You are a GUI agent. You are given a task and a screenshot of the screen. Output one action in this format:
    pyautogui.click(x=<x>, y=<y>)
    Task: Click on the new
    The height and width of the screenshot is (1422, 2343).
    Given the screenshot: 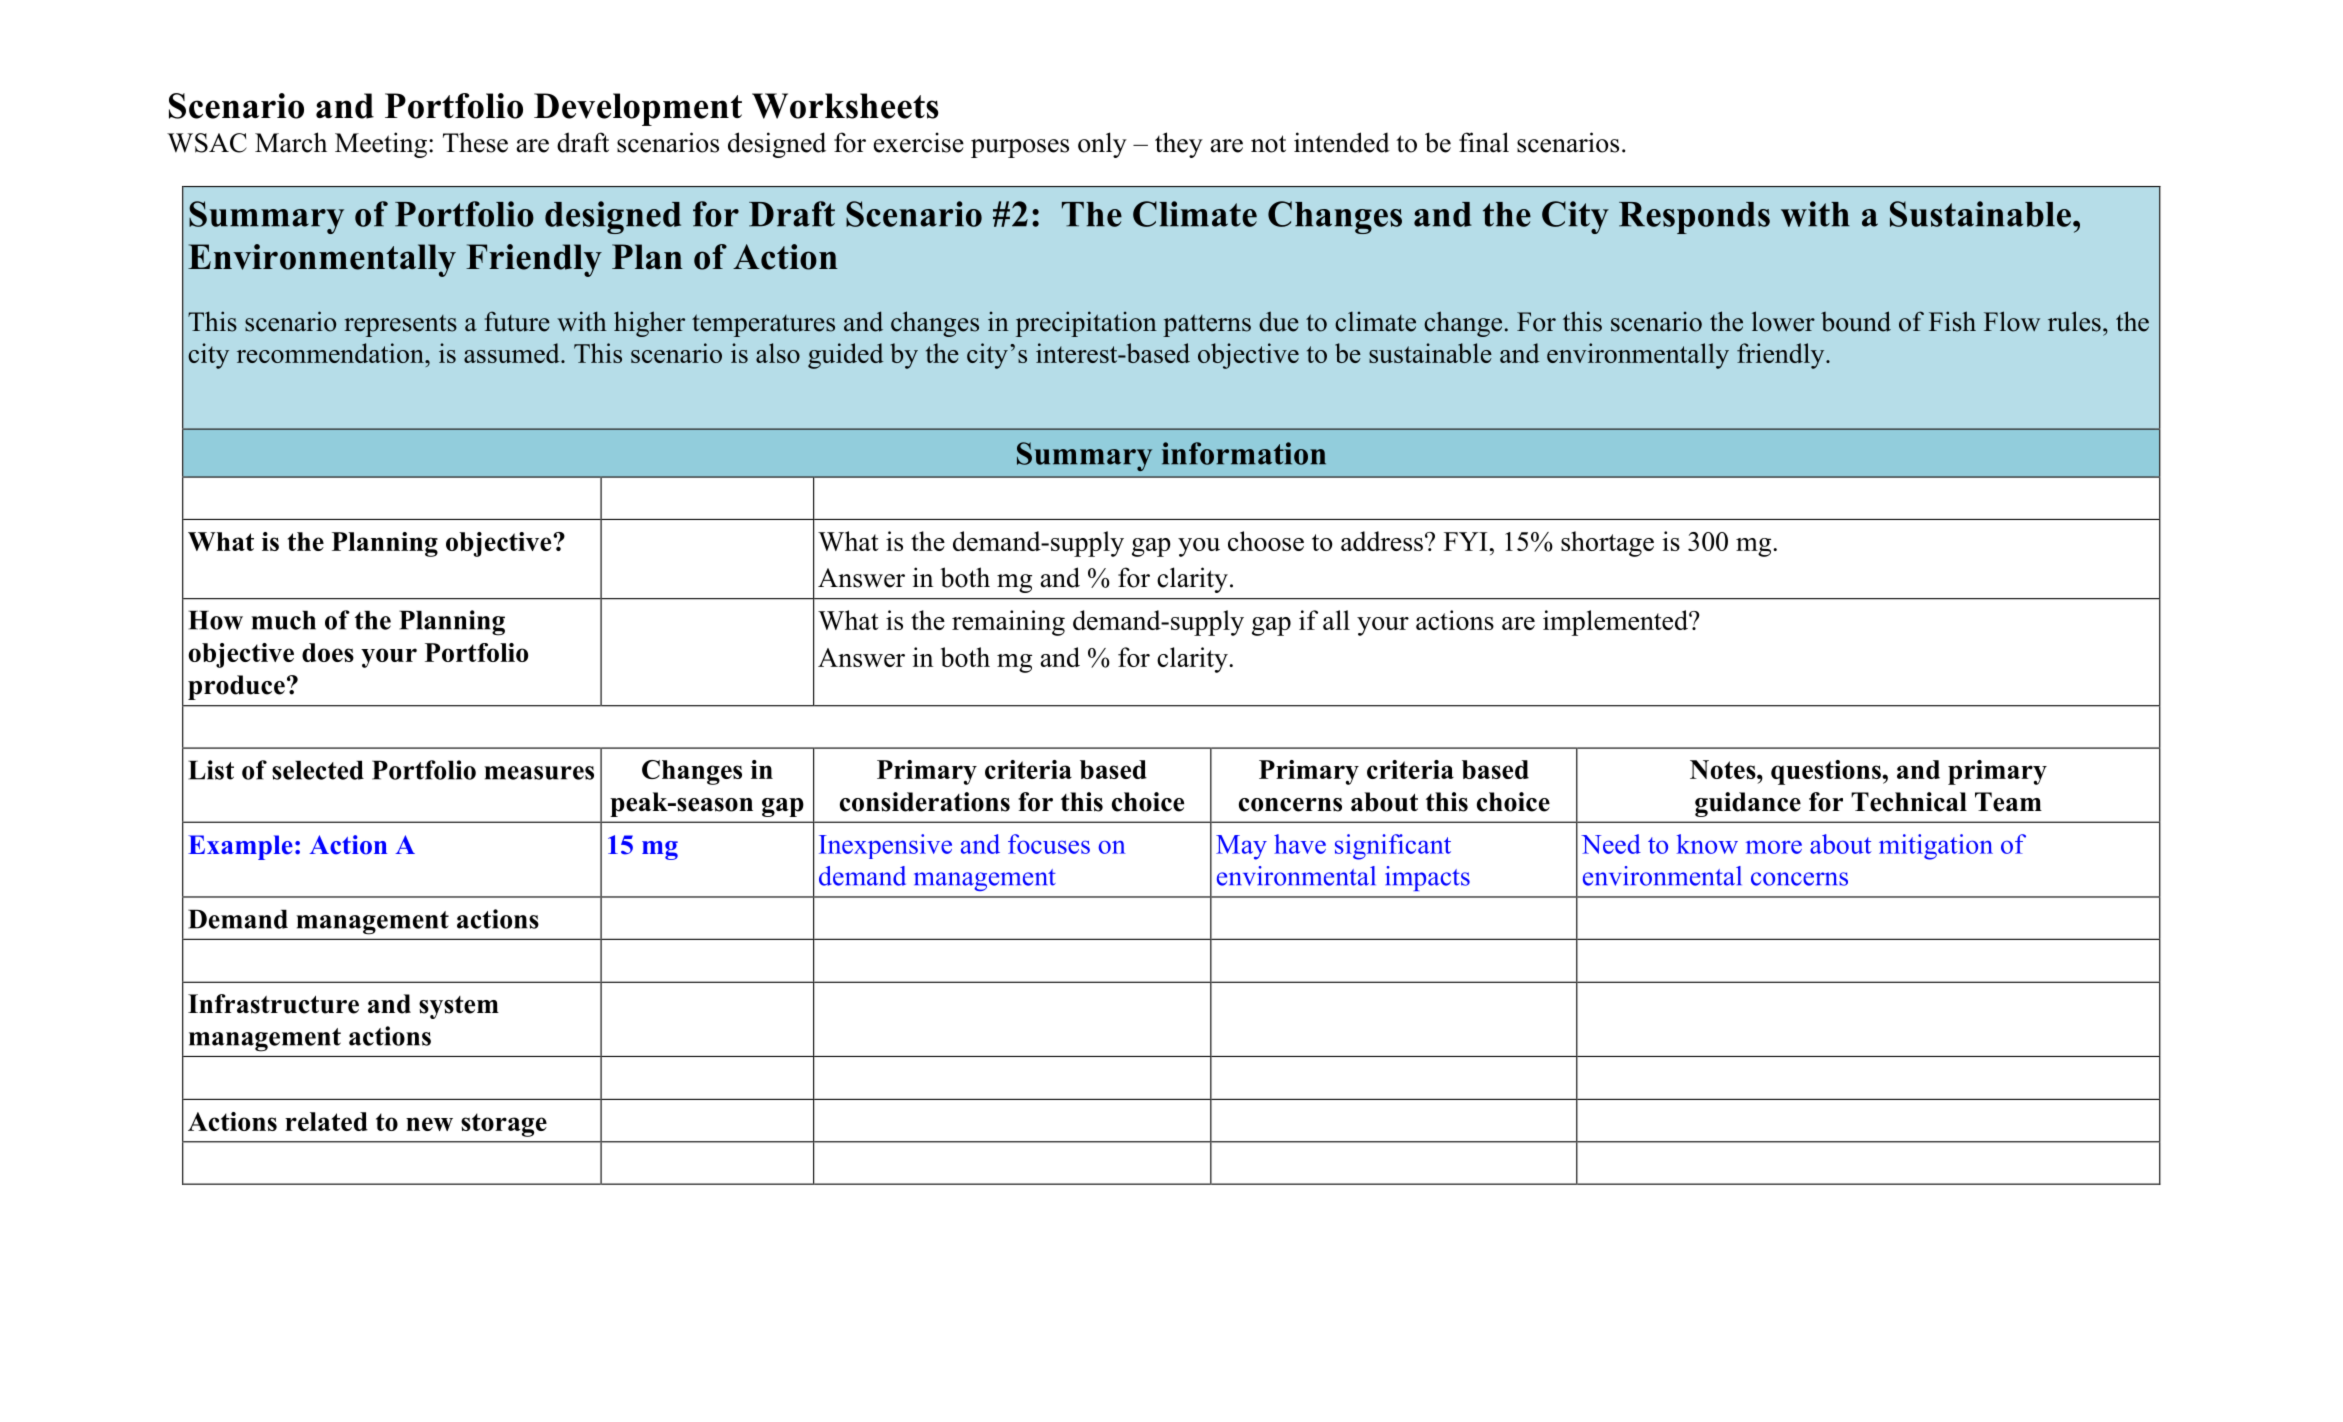 What is the action you would take?
    pyautogui.click(x=429, y=1124)
